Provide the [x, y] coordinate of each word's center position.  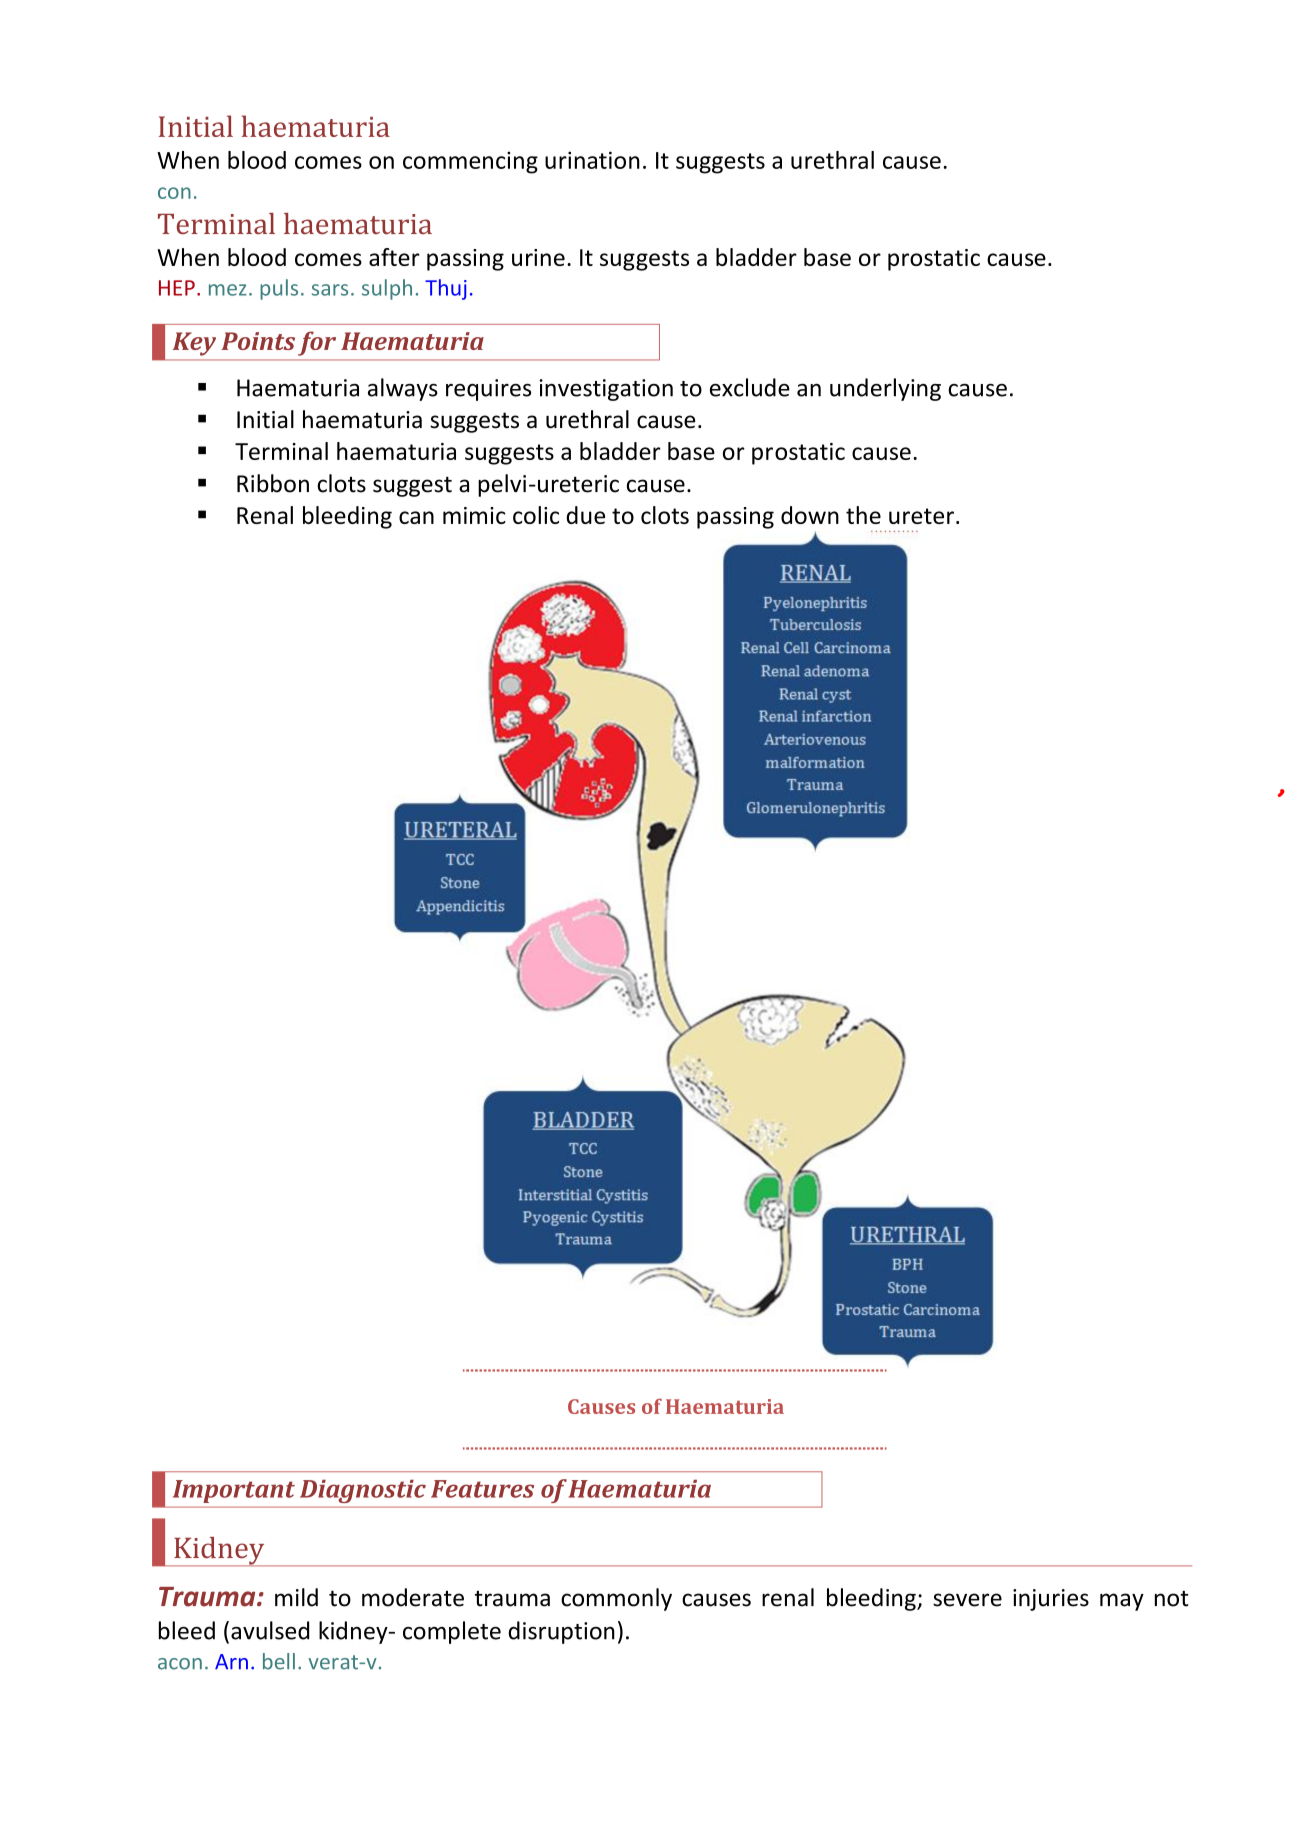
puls [279, 289]
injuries [1051, 1600]
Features [482, 1489]
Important [234, 1491]
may [1122, 1602]
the [863, 515]
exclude [750, 387]
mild [296, 1597]
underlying [885, 389]
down [810, 515]
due [585, 515]
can [416, 517]
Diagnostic [363, 1491]
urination [592, 160]
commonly [616, 1599]
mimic [474, 515]
